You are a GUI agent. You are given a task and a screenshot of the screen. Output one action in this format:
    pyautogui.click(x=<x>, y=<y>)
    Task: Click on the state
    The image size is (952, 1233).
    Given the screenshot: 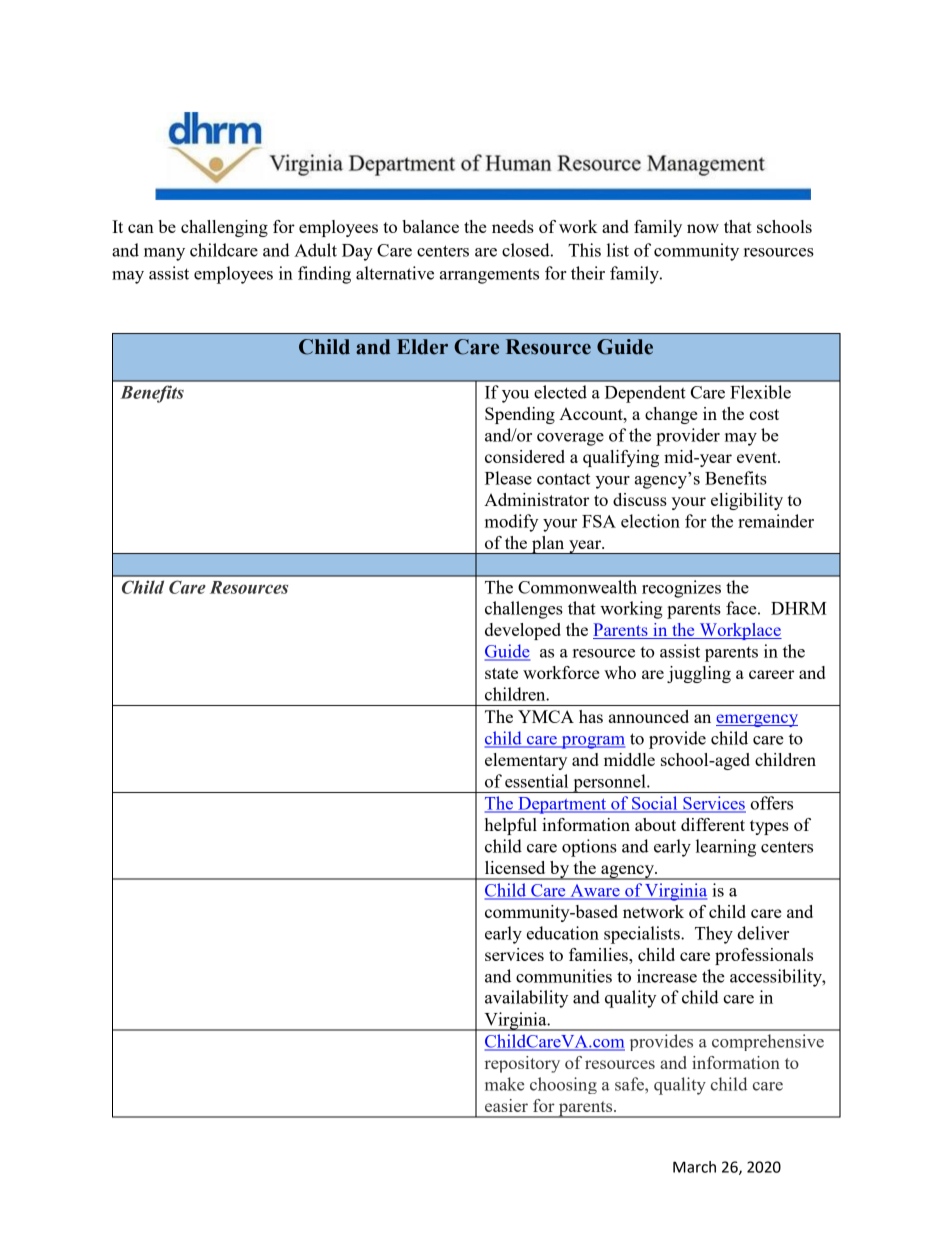 What is the action you would take?
    pyautogui.click(x=501, y=673)
